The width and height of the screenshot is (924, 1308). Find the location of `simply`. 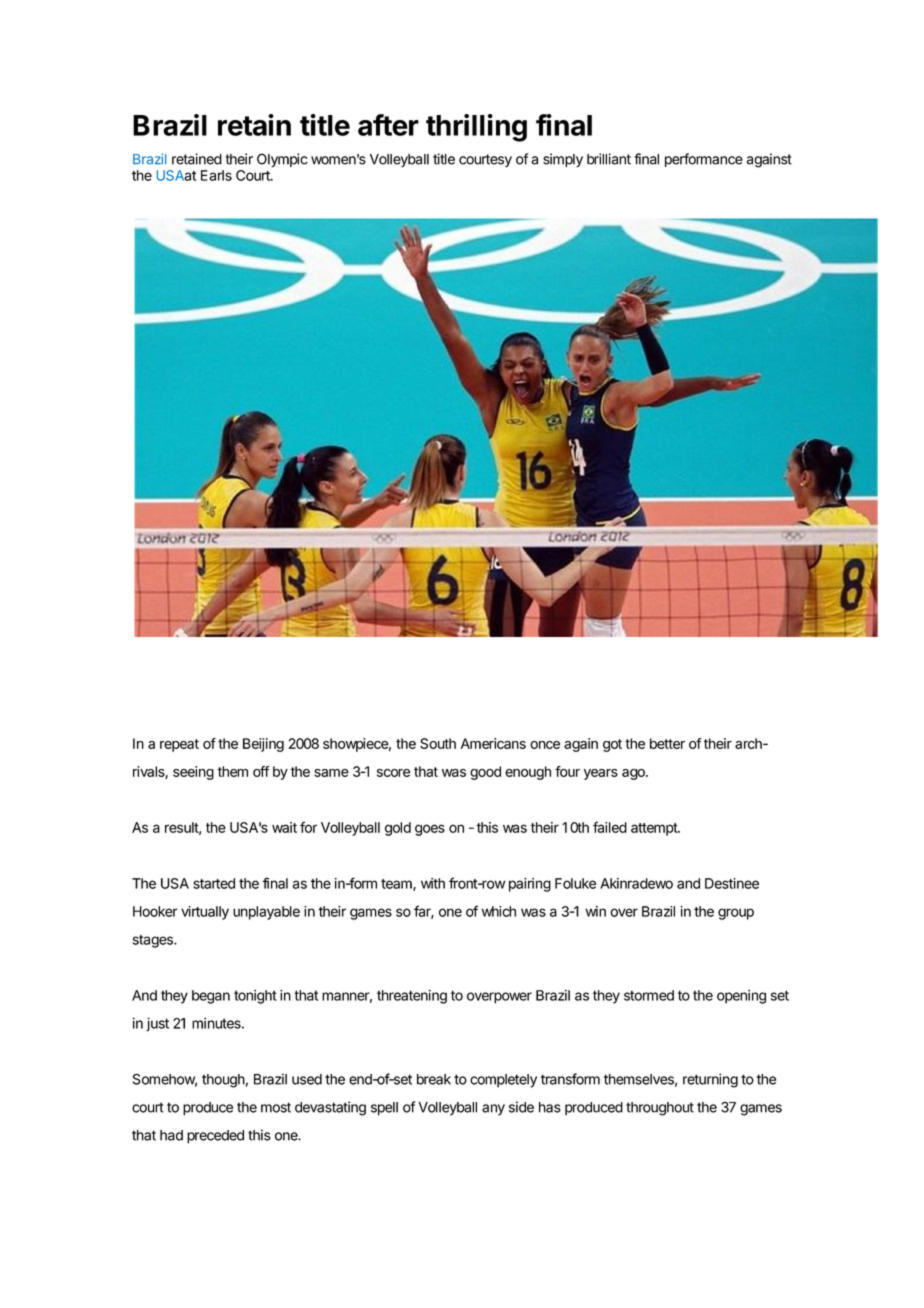

simply is located at coordinates (563, 160).
